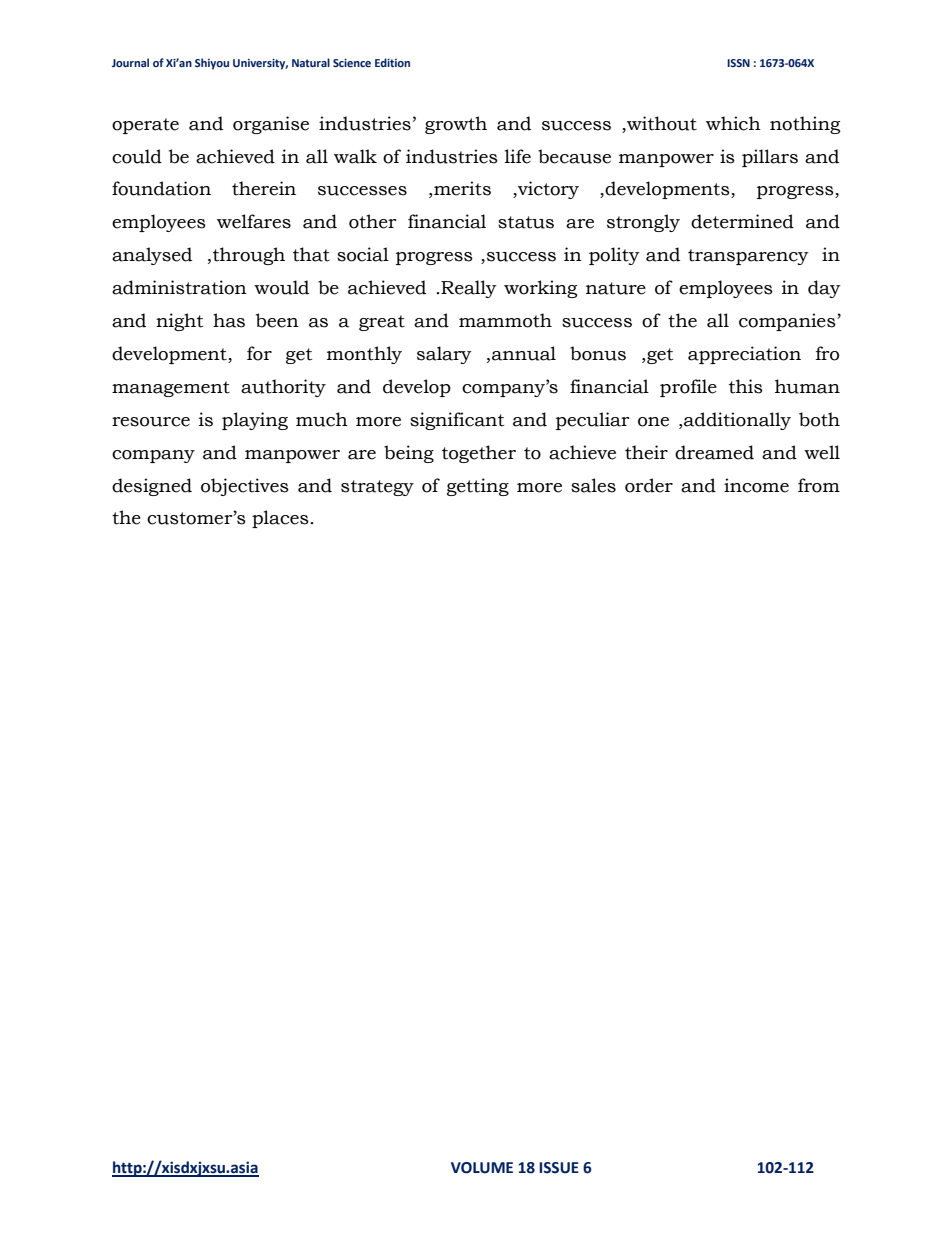 This screenshot has height=1233, width=952. What do you see at coordinates (456, 125) in the screenshot?
I see `growth` at bounding box center [456, 125].
